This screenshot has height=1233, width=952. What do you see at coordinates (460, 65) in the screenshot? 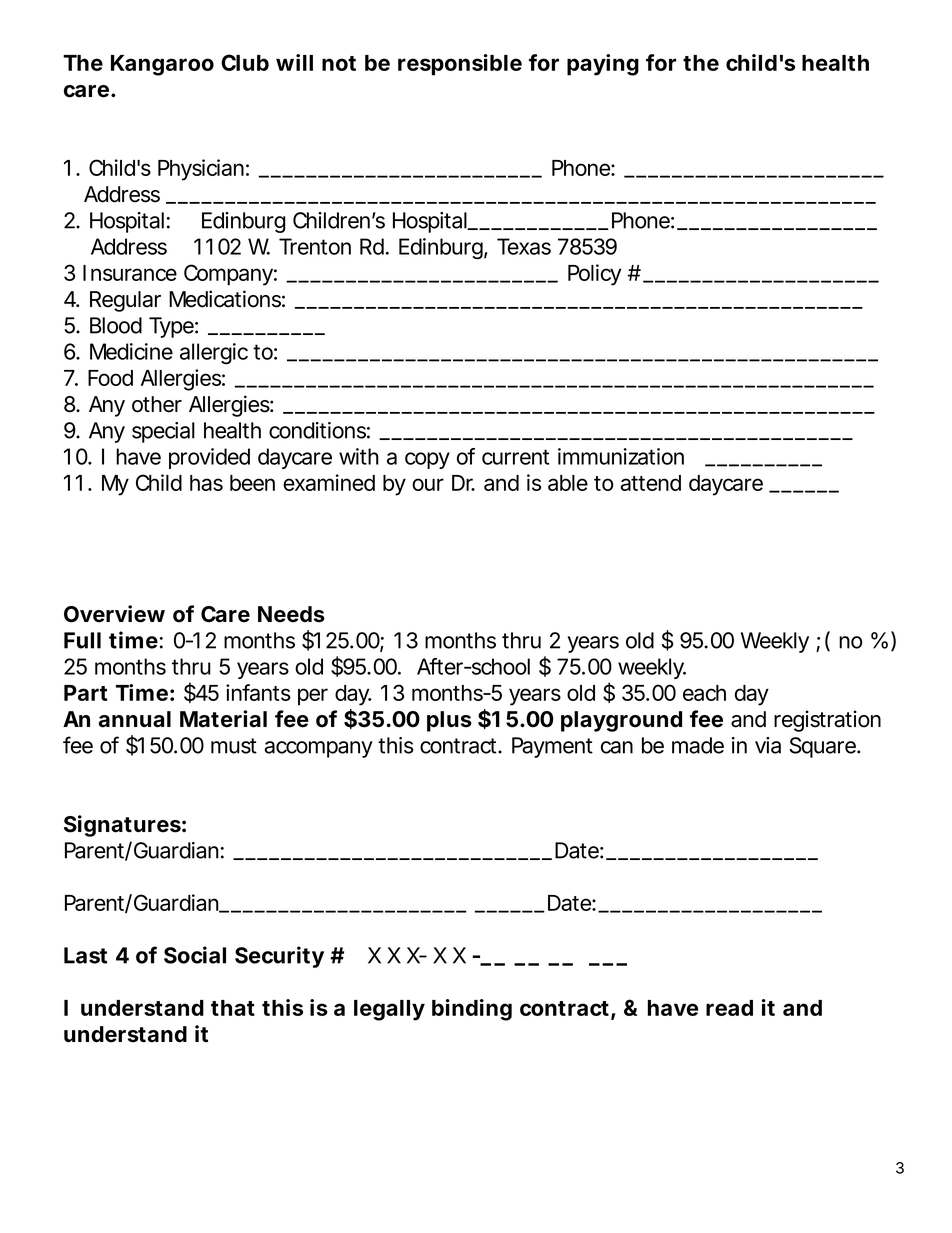
I see `responsible` at bounding box center [460, 65].
